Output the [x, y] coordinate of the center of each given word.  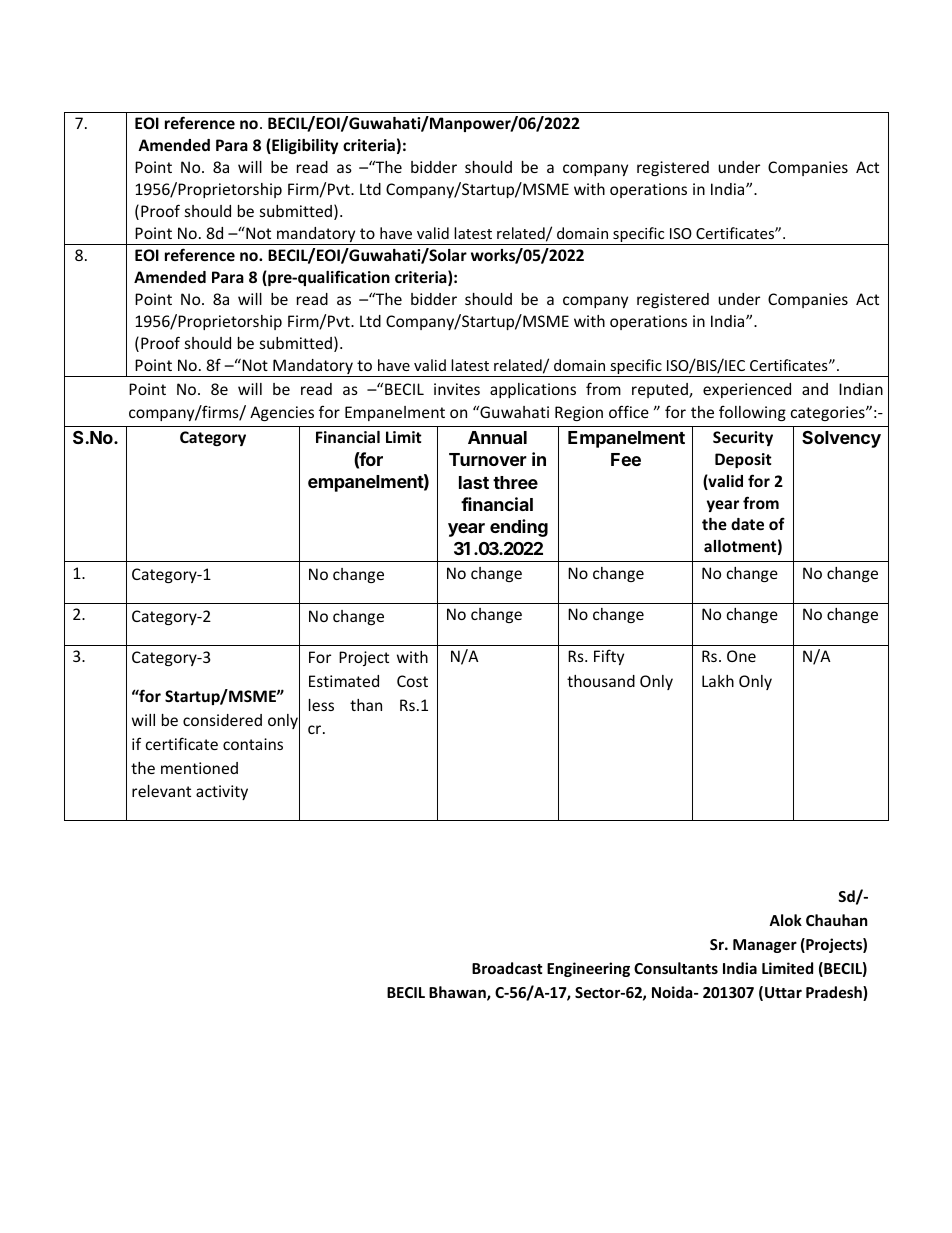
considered [222, 720]
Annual [497, 437]
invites [457, 389]
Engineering [588, 969]
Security [743, 438]
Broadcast [507, 968]
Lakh [718, 681]
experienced [747, 390]
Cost [412, 681]
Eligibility [304, 146]
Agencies [282, 413]
